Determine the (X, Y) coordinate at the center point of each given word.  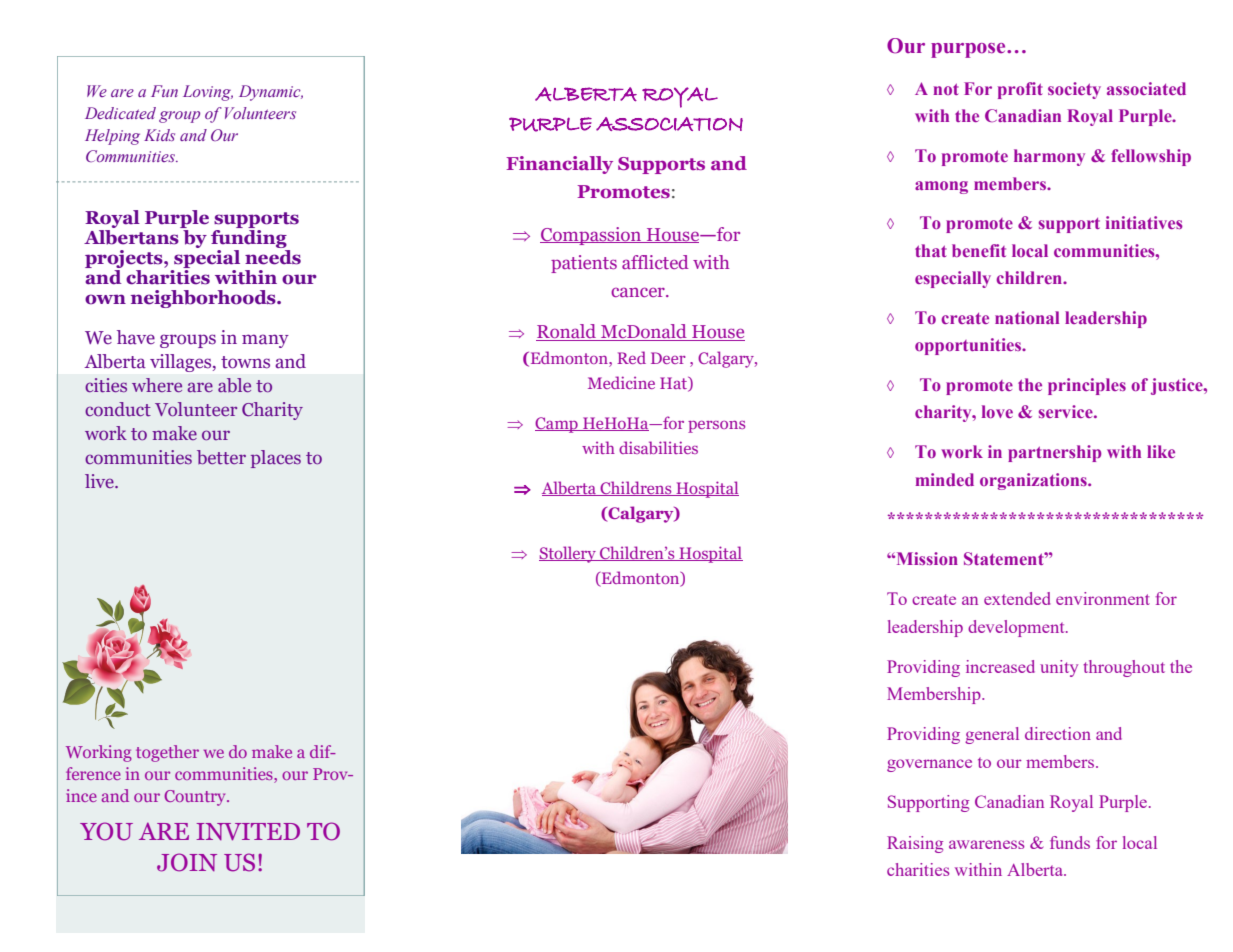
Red (631, 357)
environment (1103, 598)
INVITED (248, 831)
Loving (208, 93)
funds (1070, 842)
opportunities (969, 346)
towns (245, 362)
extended (1017, 598)
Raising (915, 844)
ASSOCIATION (669, 124)
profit (1020, 90)
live (100, 481)
